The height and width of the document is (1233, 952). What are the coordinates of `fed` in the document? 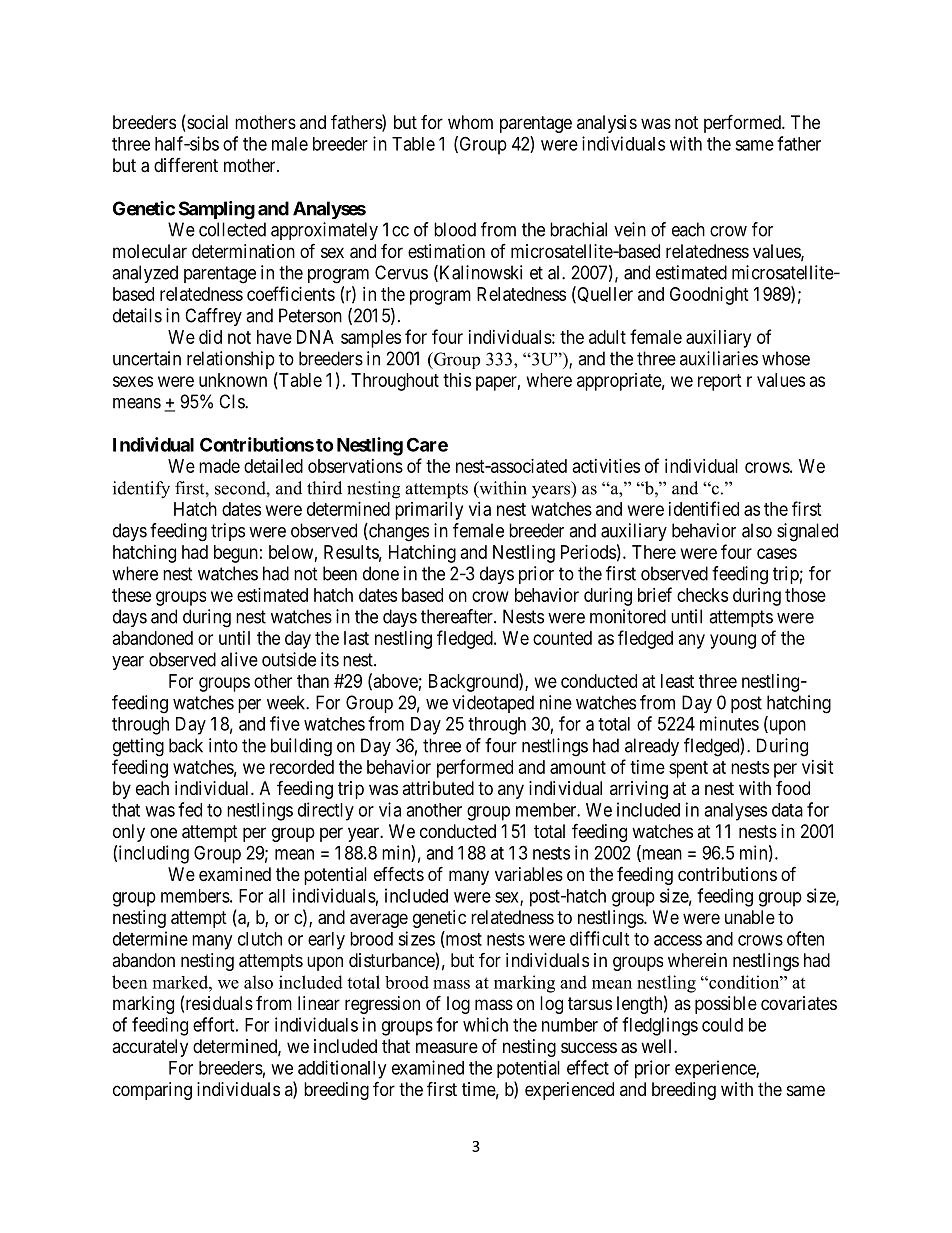 It's located at (190, 809).
